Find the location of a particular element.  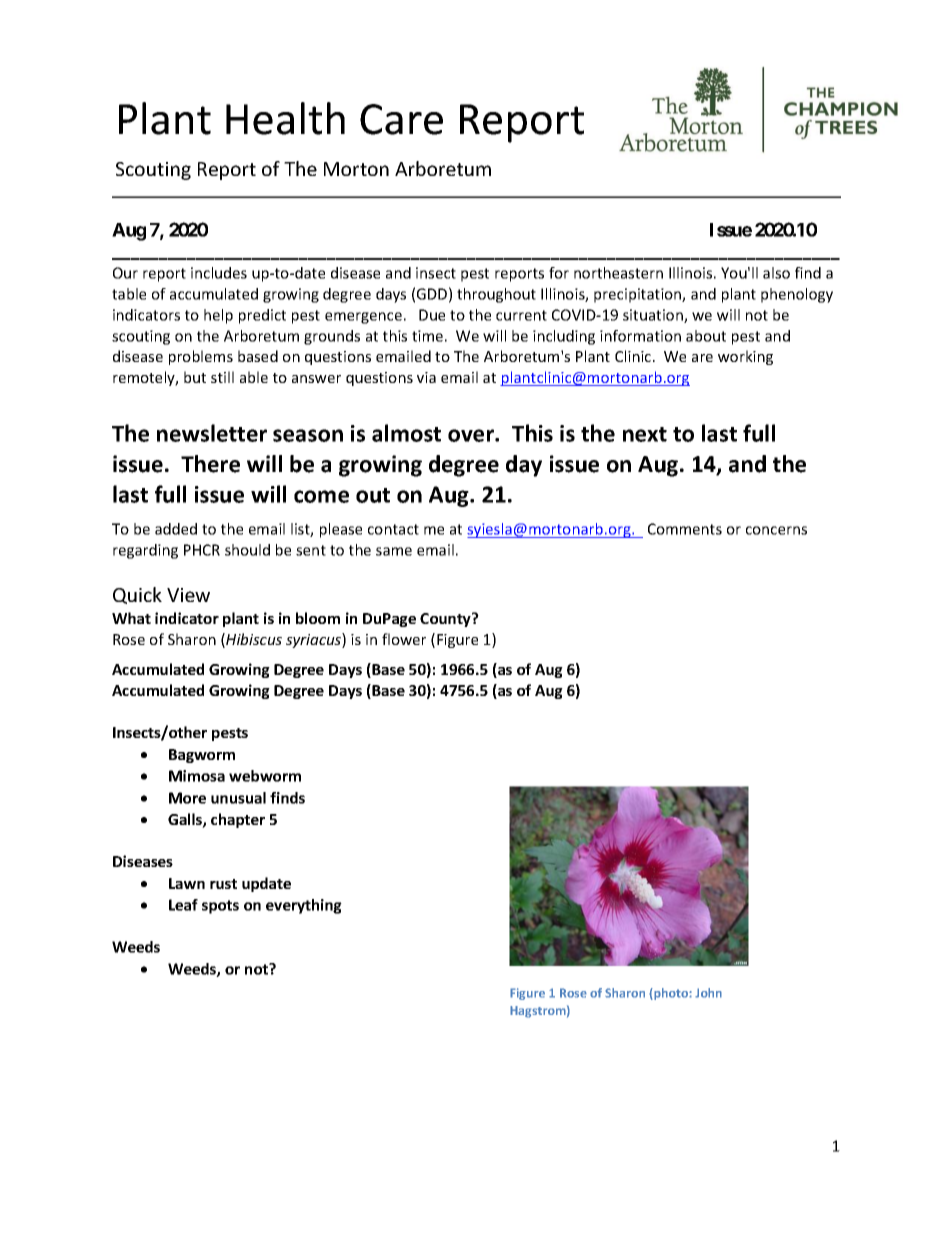

spots is located at coordinates (220, 907).
